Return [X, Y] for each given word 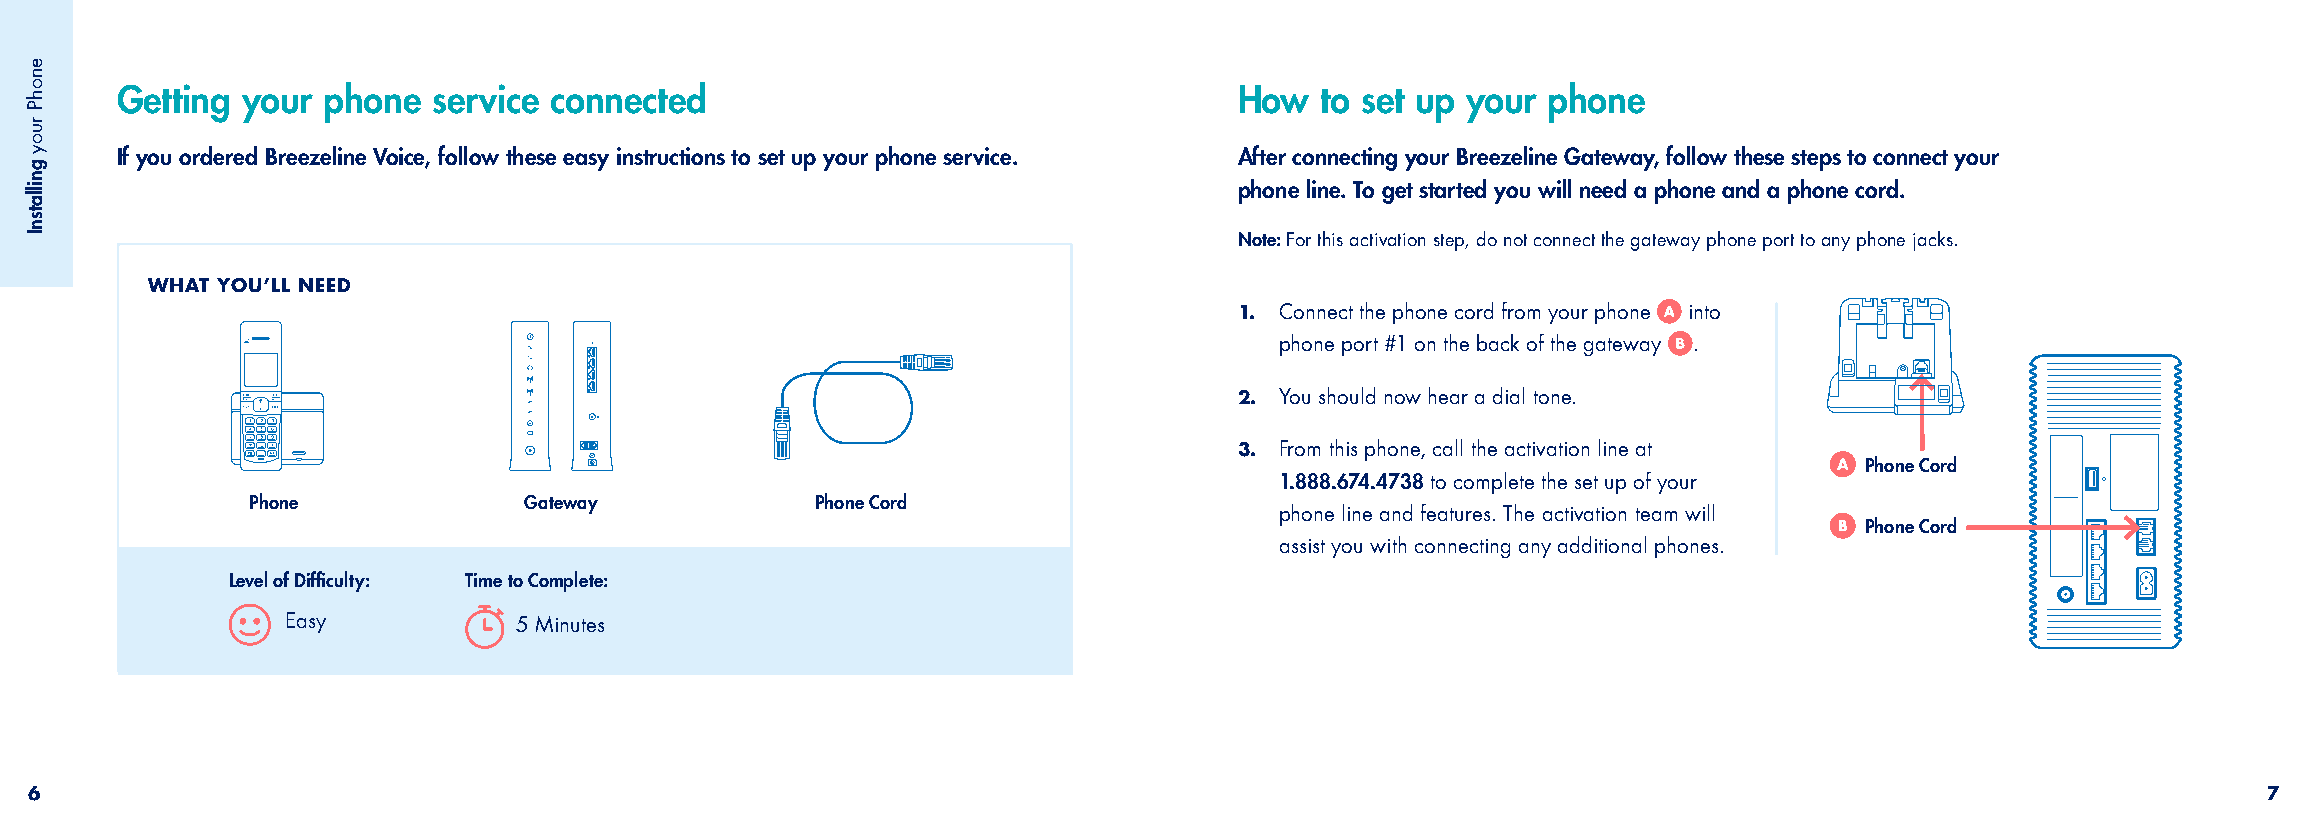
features [1455, 512]
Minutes [570, 624]
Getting [173, 103]
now [1403, 399]
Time [483, 580]
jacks [1933, 241]
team [1656, 514]
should [1347, 395]
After [1262, 155]
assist [1302, 546]
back [1498, 342]
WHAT [178, 285]
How [1274, 99]
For [1299, 239]
